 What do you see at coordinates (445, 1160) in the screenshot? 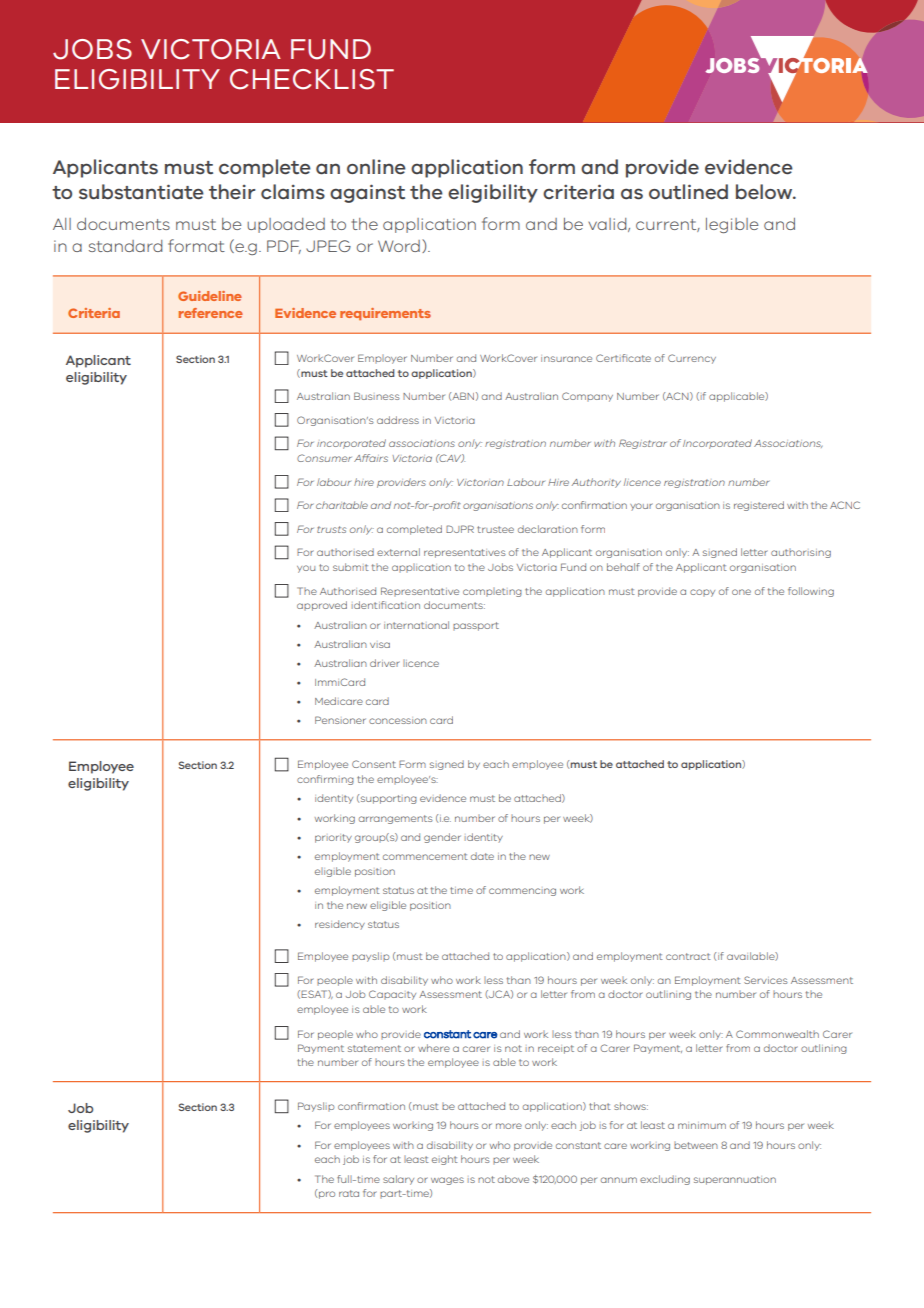
I see `eight` at bounding box center [445, 1160].
